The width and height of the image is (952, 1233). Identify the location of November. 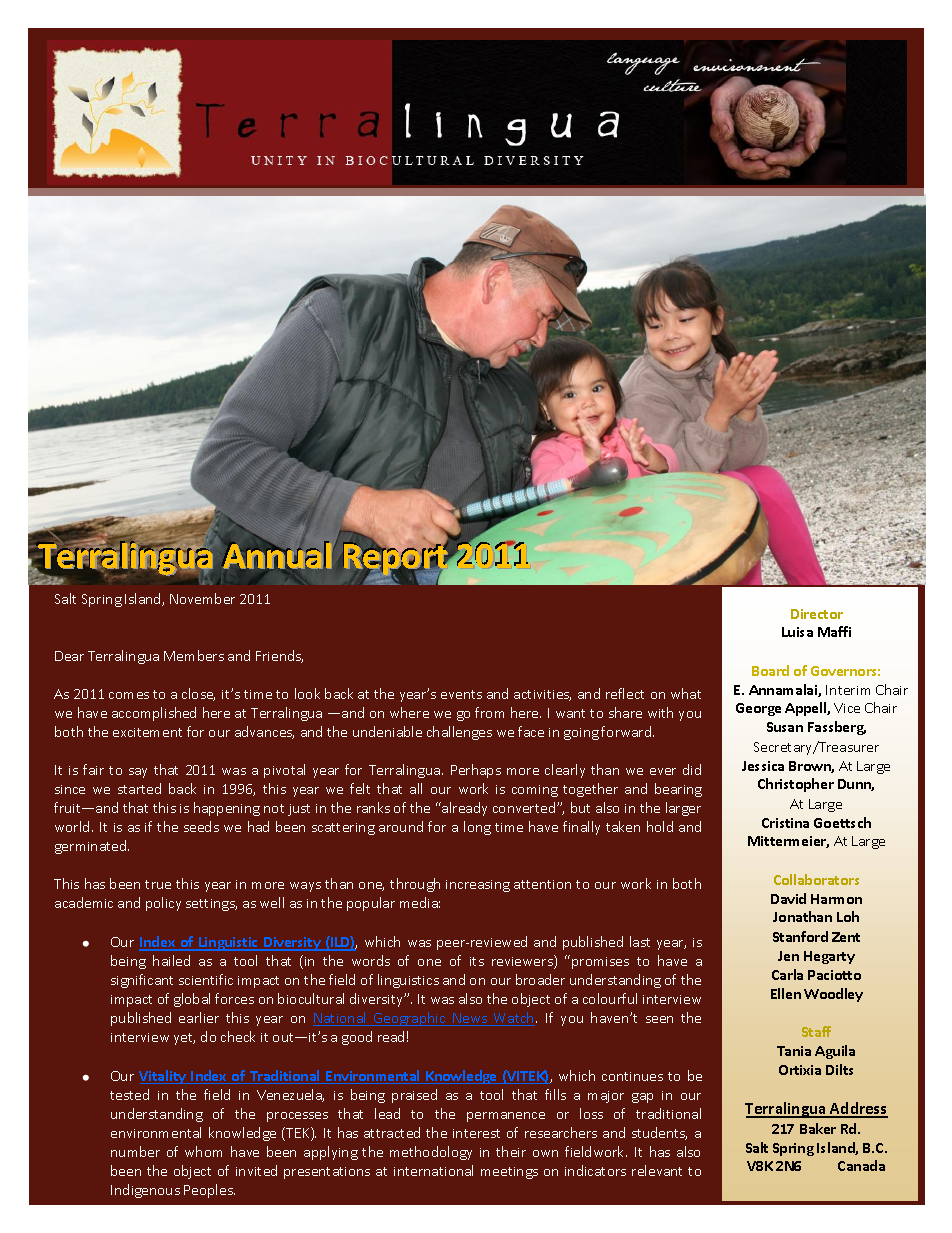
(202, 598).
